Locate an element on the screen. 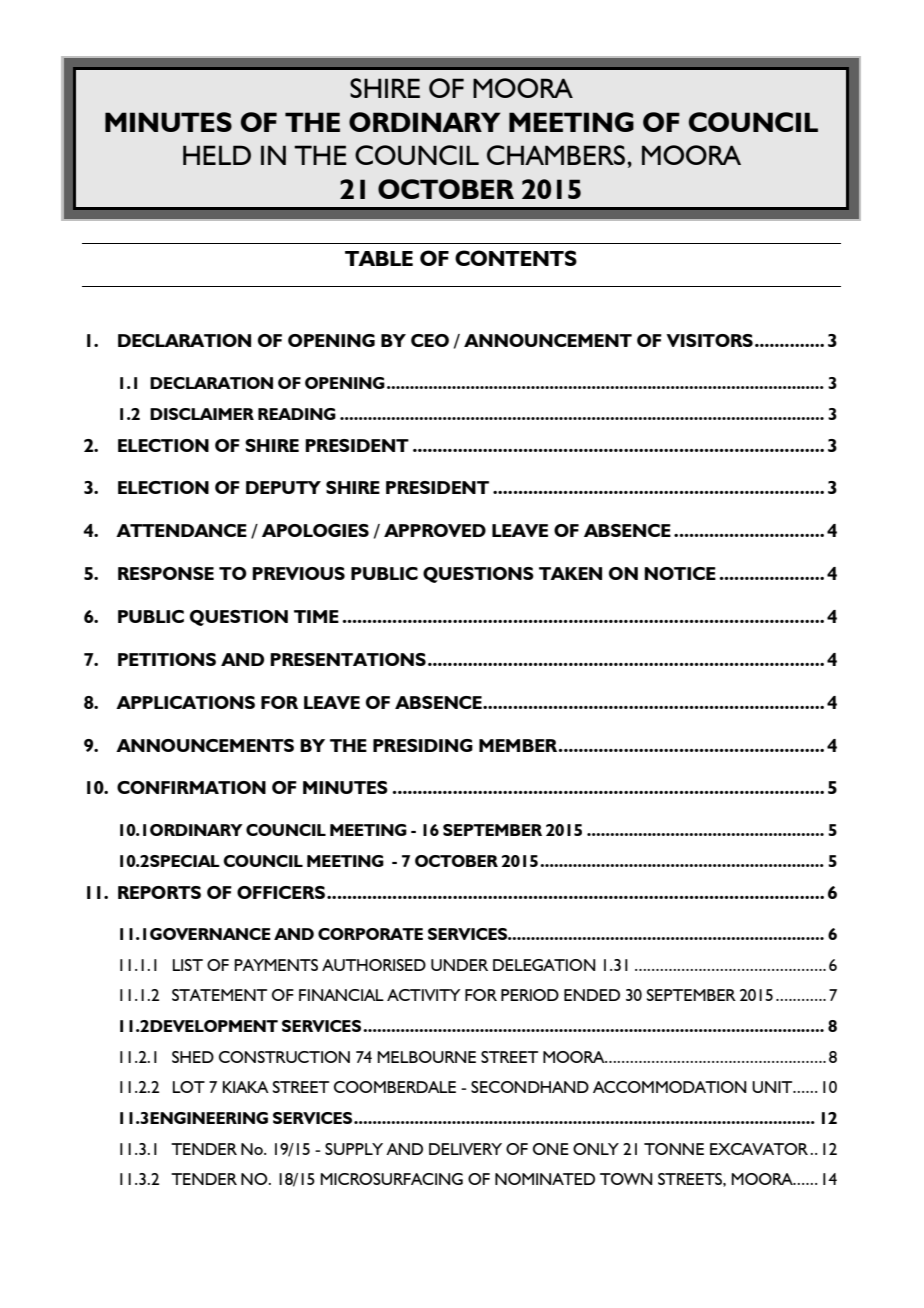  TABLE is located at coordinates (379, 258).
